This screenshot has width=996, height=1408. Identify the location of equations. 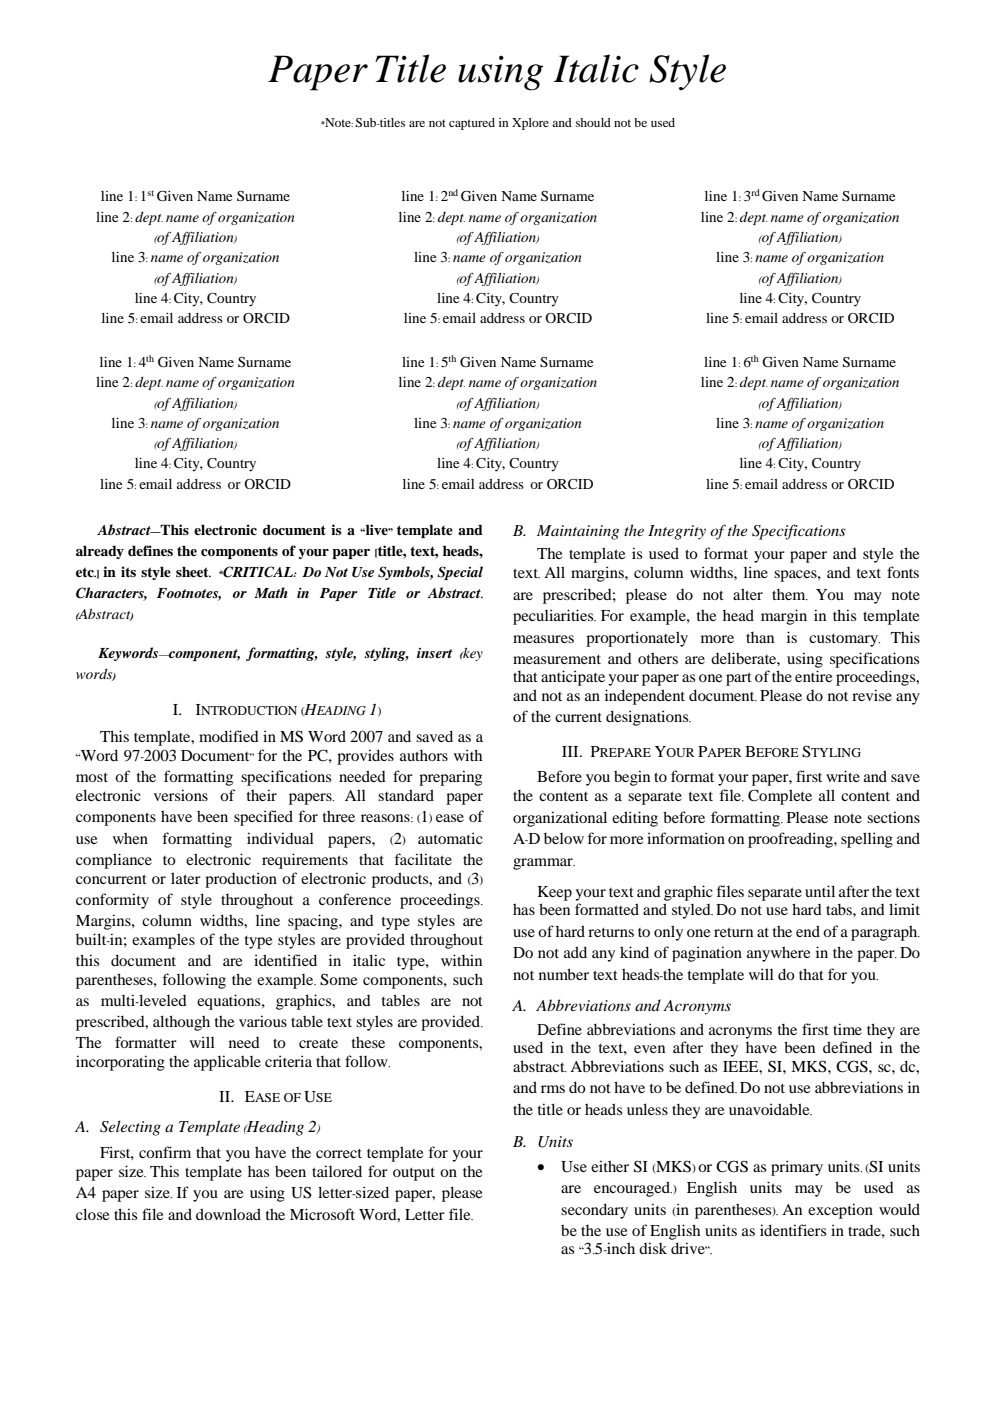
(230, 1002).
